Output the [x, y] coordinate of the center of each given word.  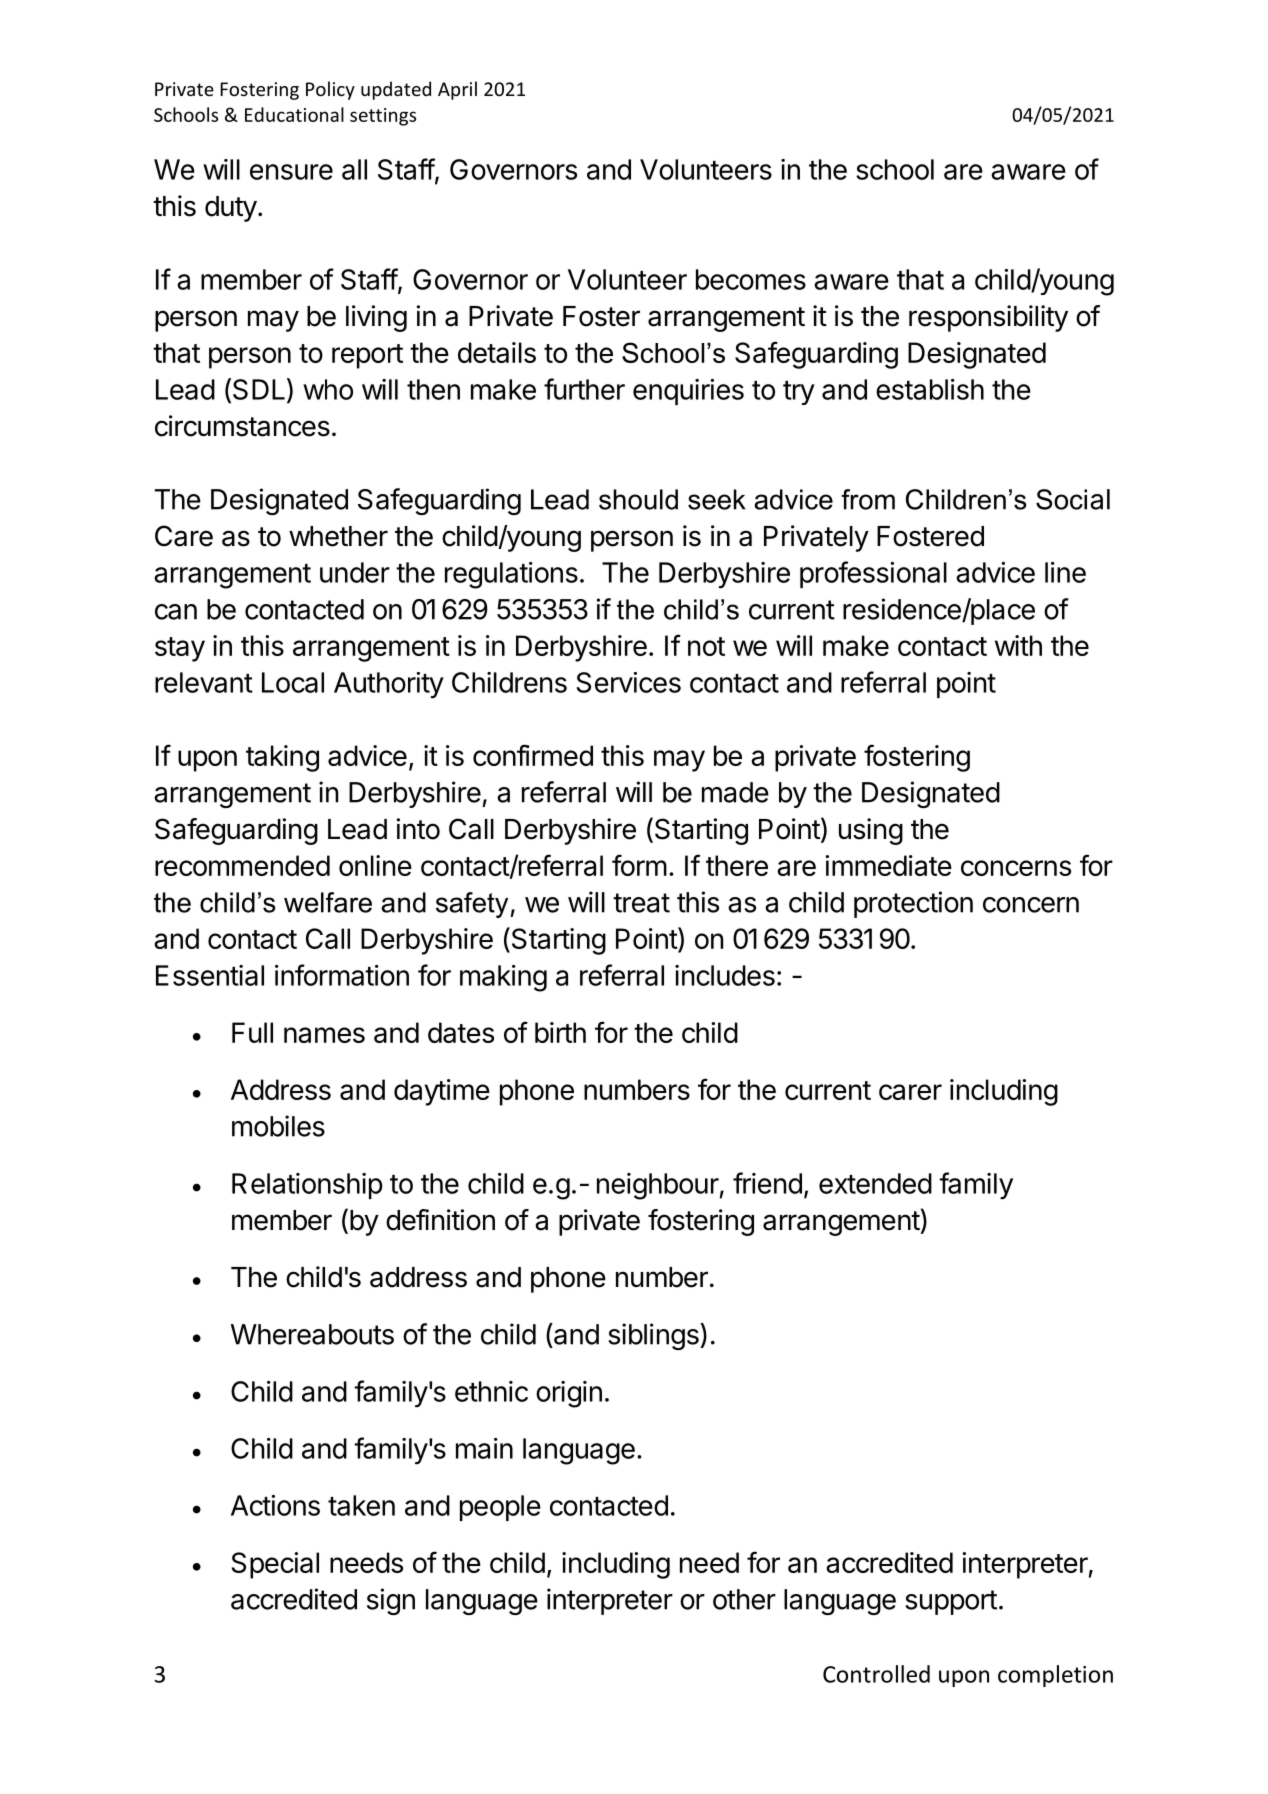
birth [560, 1032]
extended [875, 1183]
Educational [294, 114]
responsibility [988, 318]
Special [275, 1565]
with [1018, 645]
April [457, 90]
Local [293, 682]
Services [628, 682]
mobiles [278, 1126]
